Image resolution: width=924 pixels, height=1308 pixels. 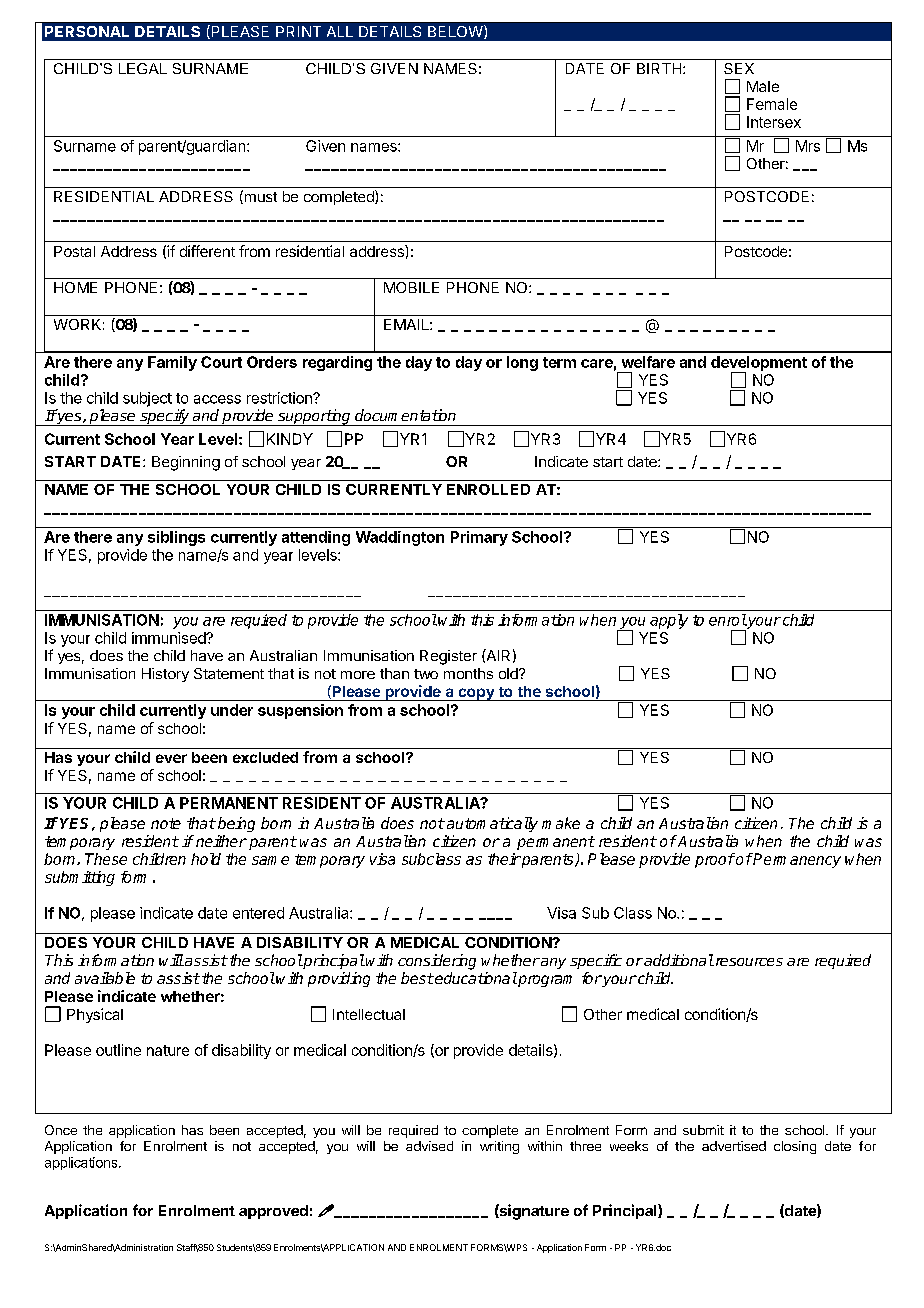 What do you see at coordinates (143, 68) in the document?
I see `LEGAL` at bounding box center [143, 68].
